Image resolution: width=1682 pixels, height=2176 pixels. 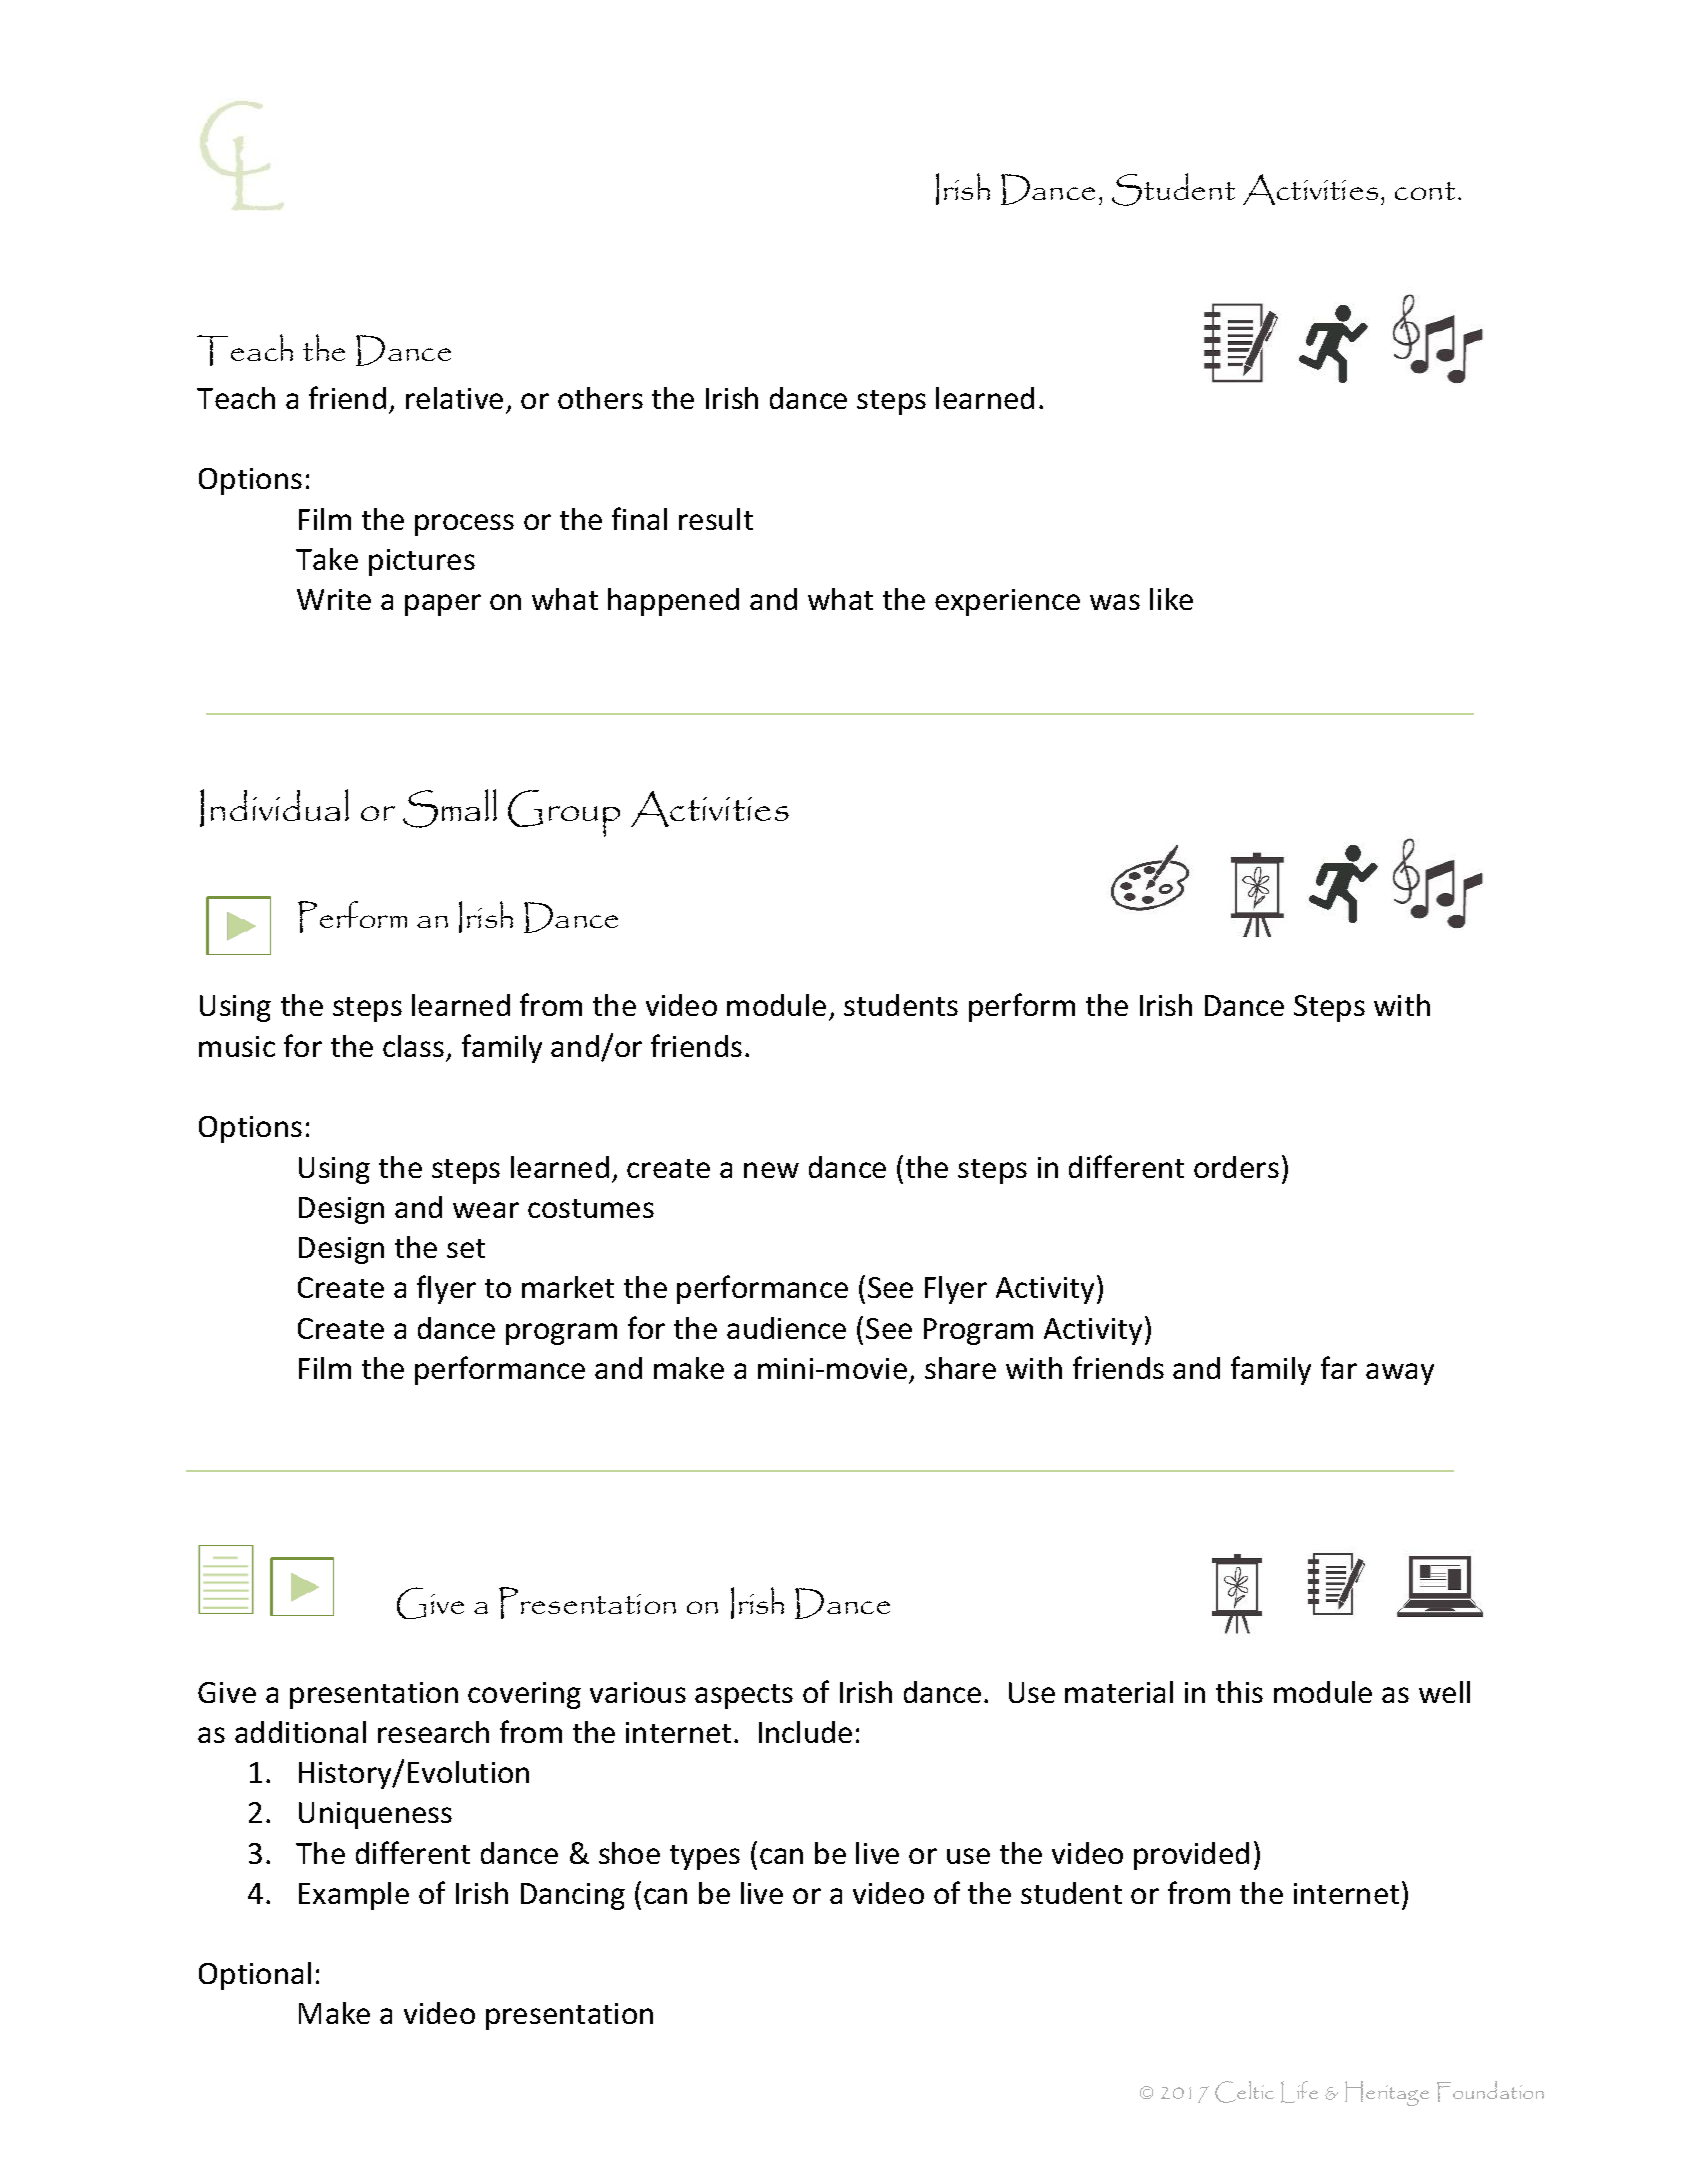 I want to click on like, so click(x=1171, y=599).
